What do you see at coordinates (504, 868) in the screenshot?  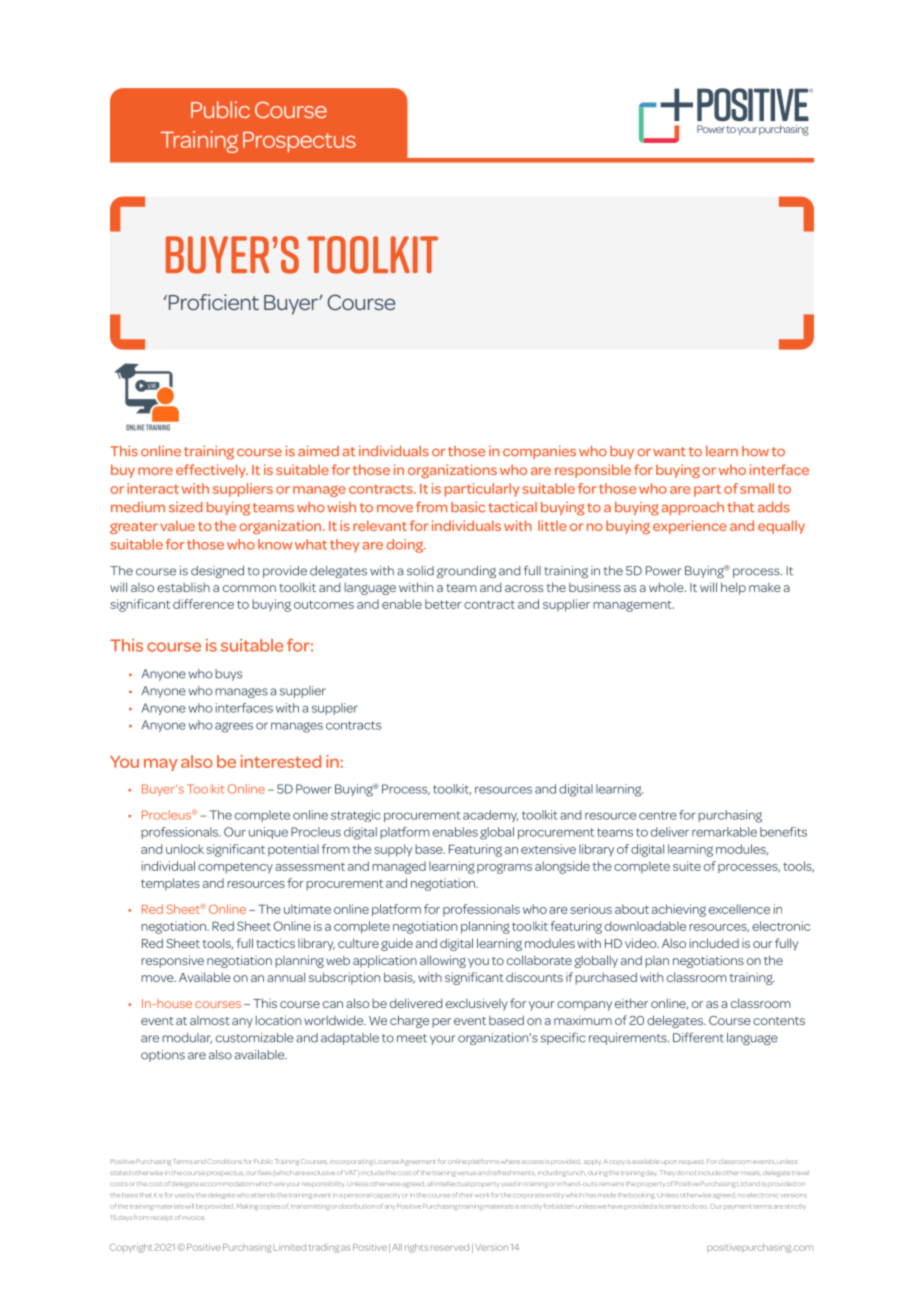 I see `programs` at bounding box center [504, 868].
